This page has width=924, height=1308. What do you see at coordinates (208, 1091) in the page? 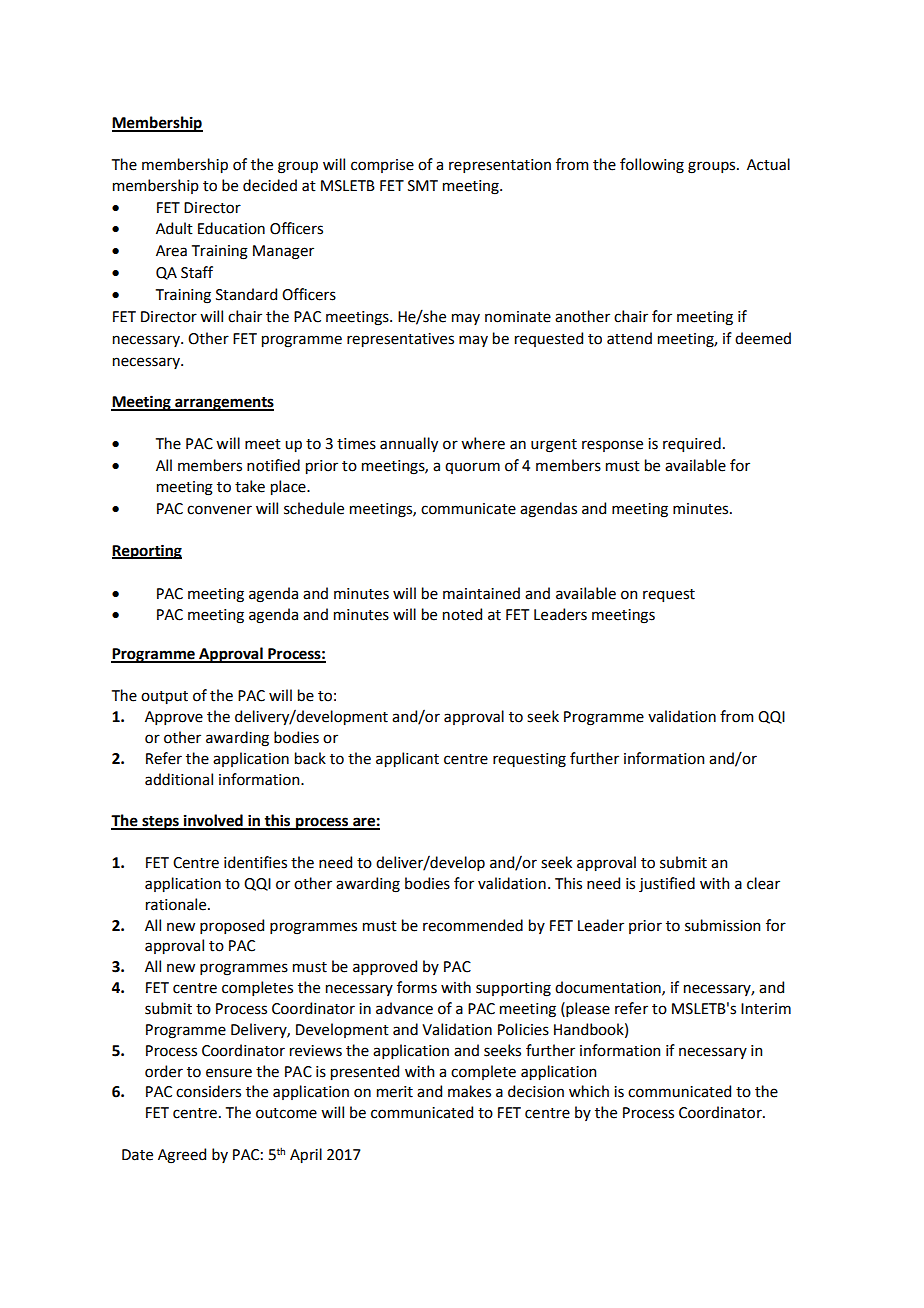
I see `considers` at bounding box center [208, 1091].
